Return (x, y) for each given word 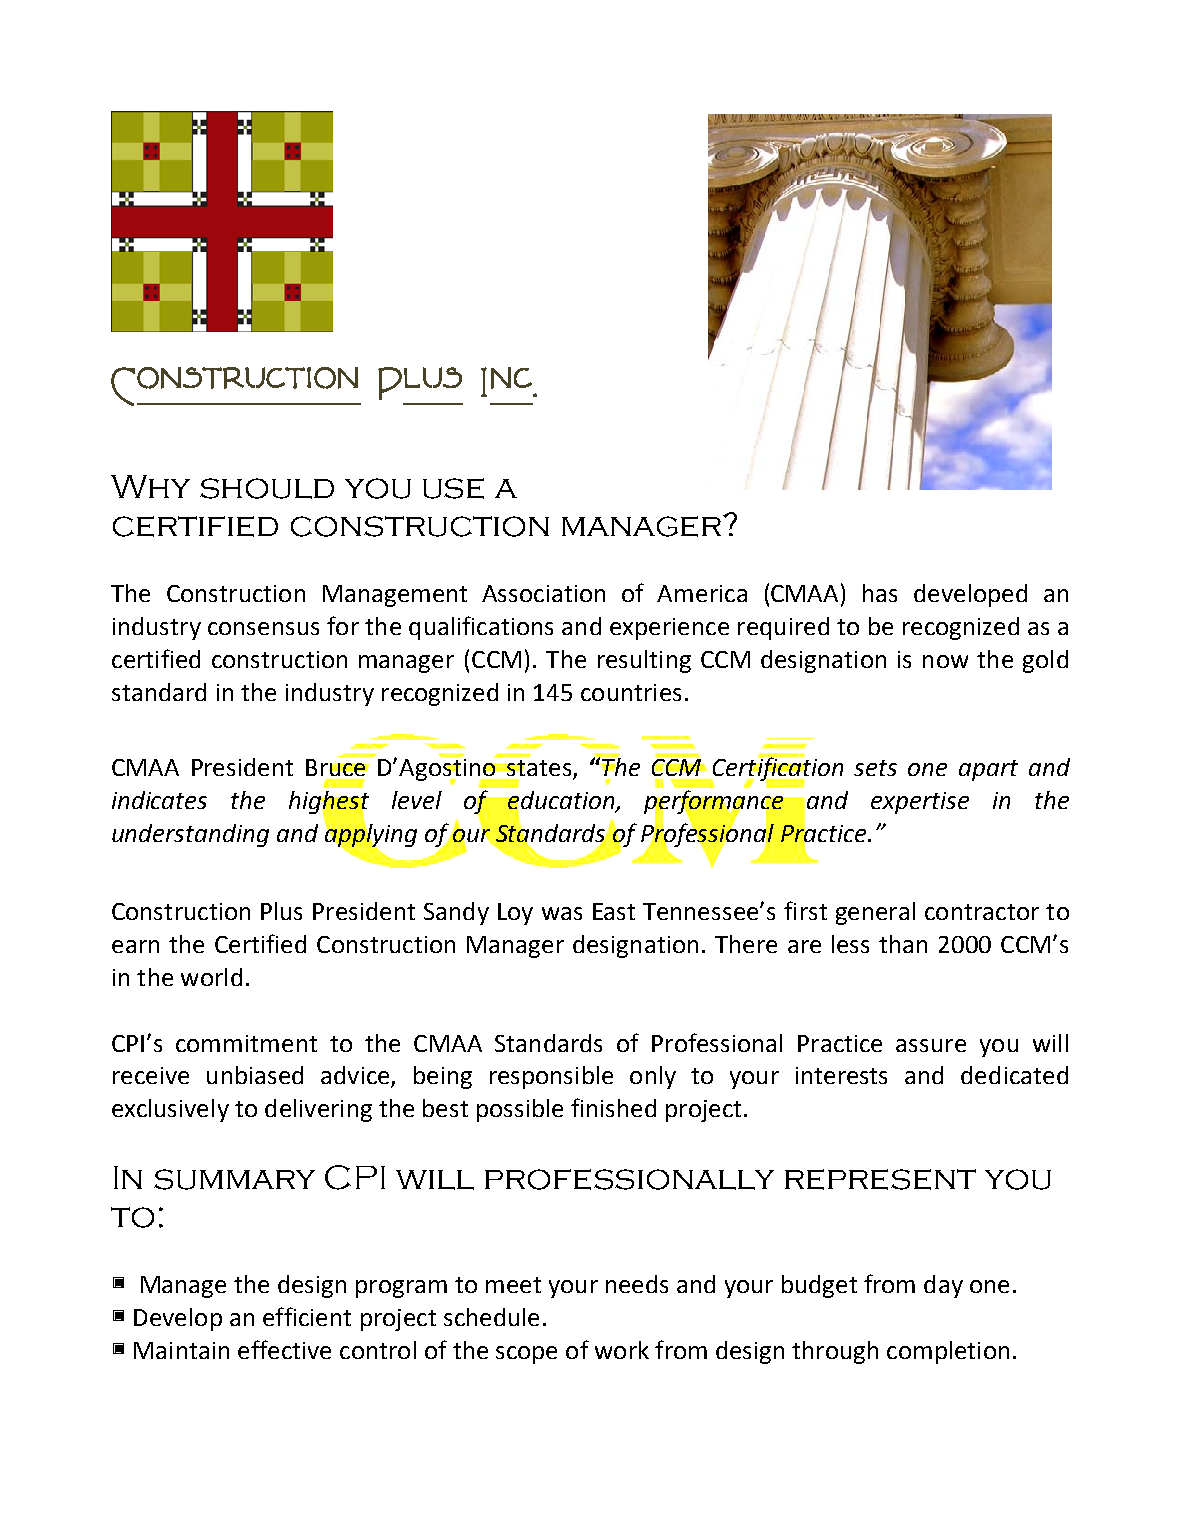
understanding (190, 835)
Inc (507, 382)
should (267, 488)
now (945, 661)
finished (613, 1107)
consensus (263, 628)
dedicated (1014, 1075)
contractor (982, 912)
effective (284, 1349)
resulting (644, 661)
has (880, 593)
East (614, 911)
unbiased (255, 1075)
